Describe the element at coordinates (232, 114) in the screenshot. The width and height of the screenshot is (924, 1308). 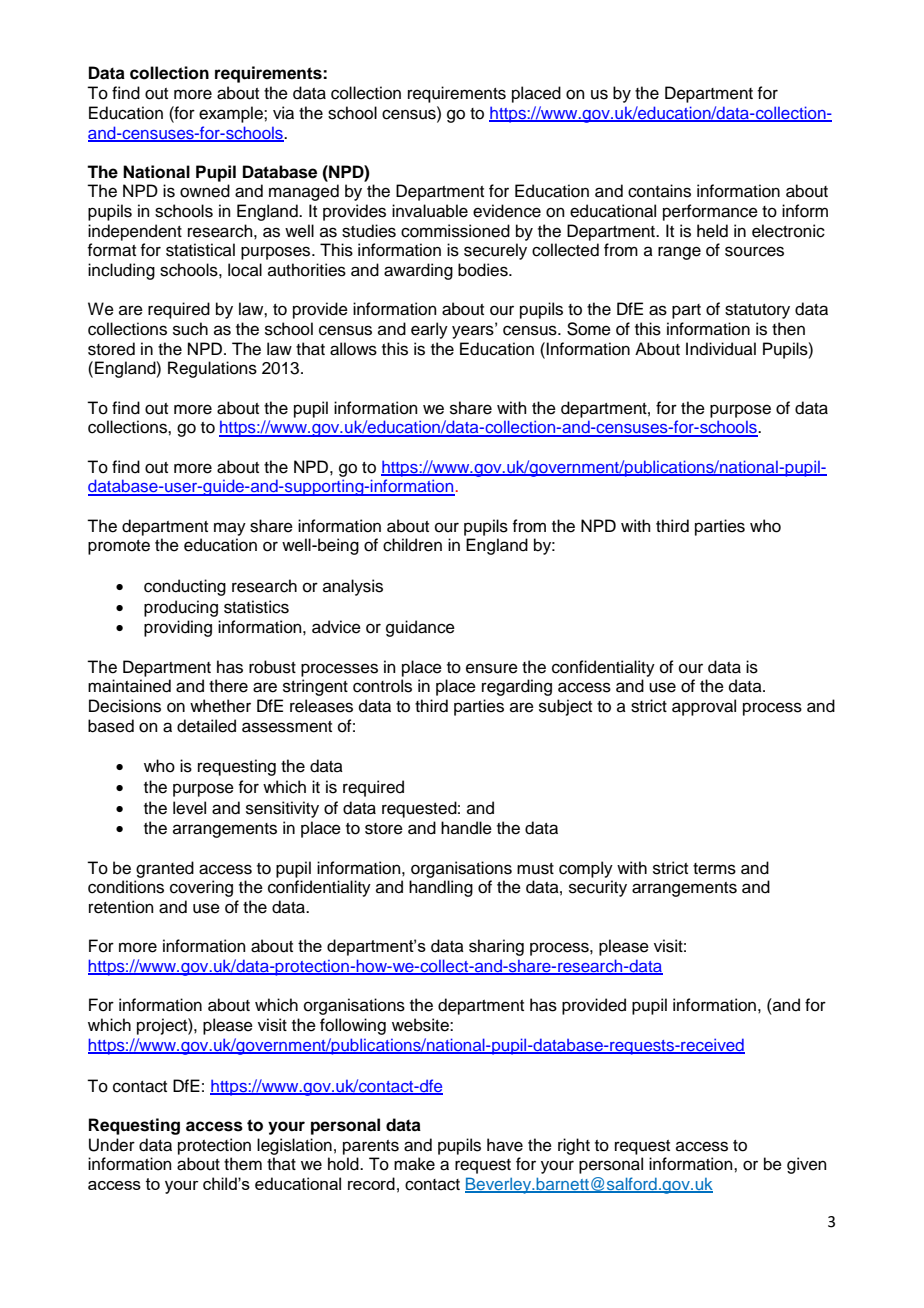
I see `example` at that location.
